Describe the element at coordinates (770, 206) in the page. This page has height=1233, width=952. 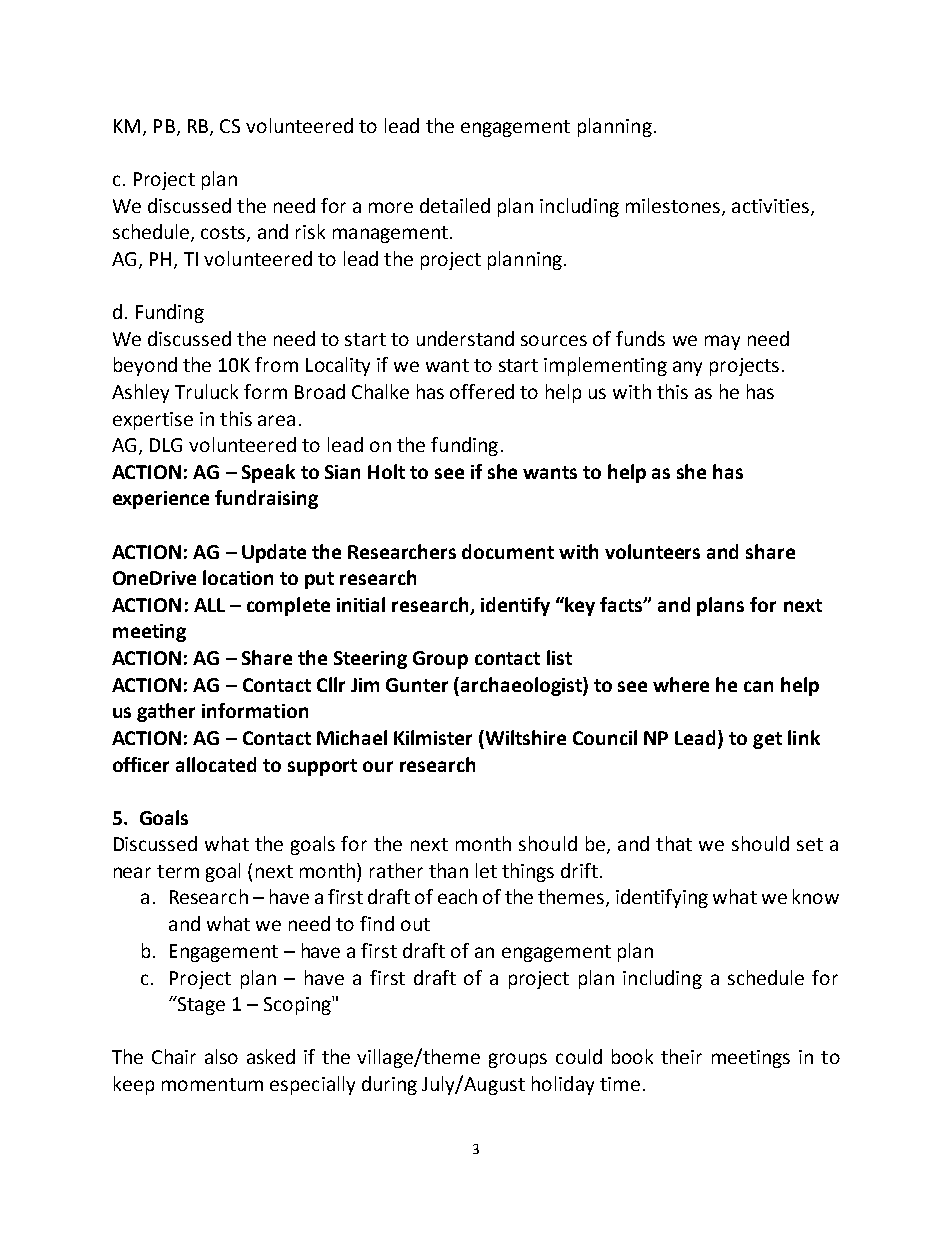
I see `activities` at that location.
